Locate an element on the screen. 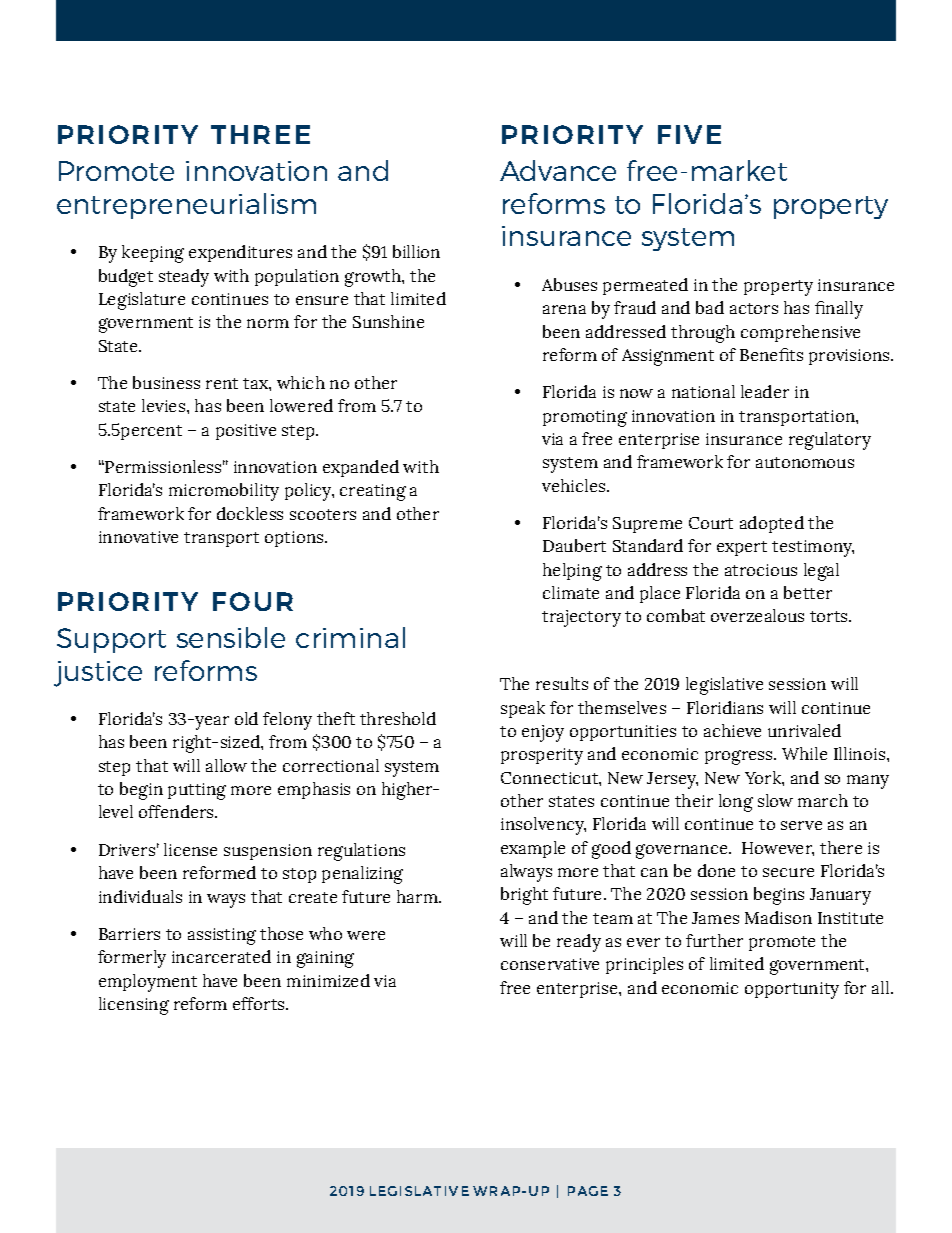 Image resolution: width=952 pixels, height=1233 pixels. licensing is located at coordinates (134, 1006).
